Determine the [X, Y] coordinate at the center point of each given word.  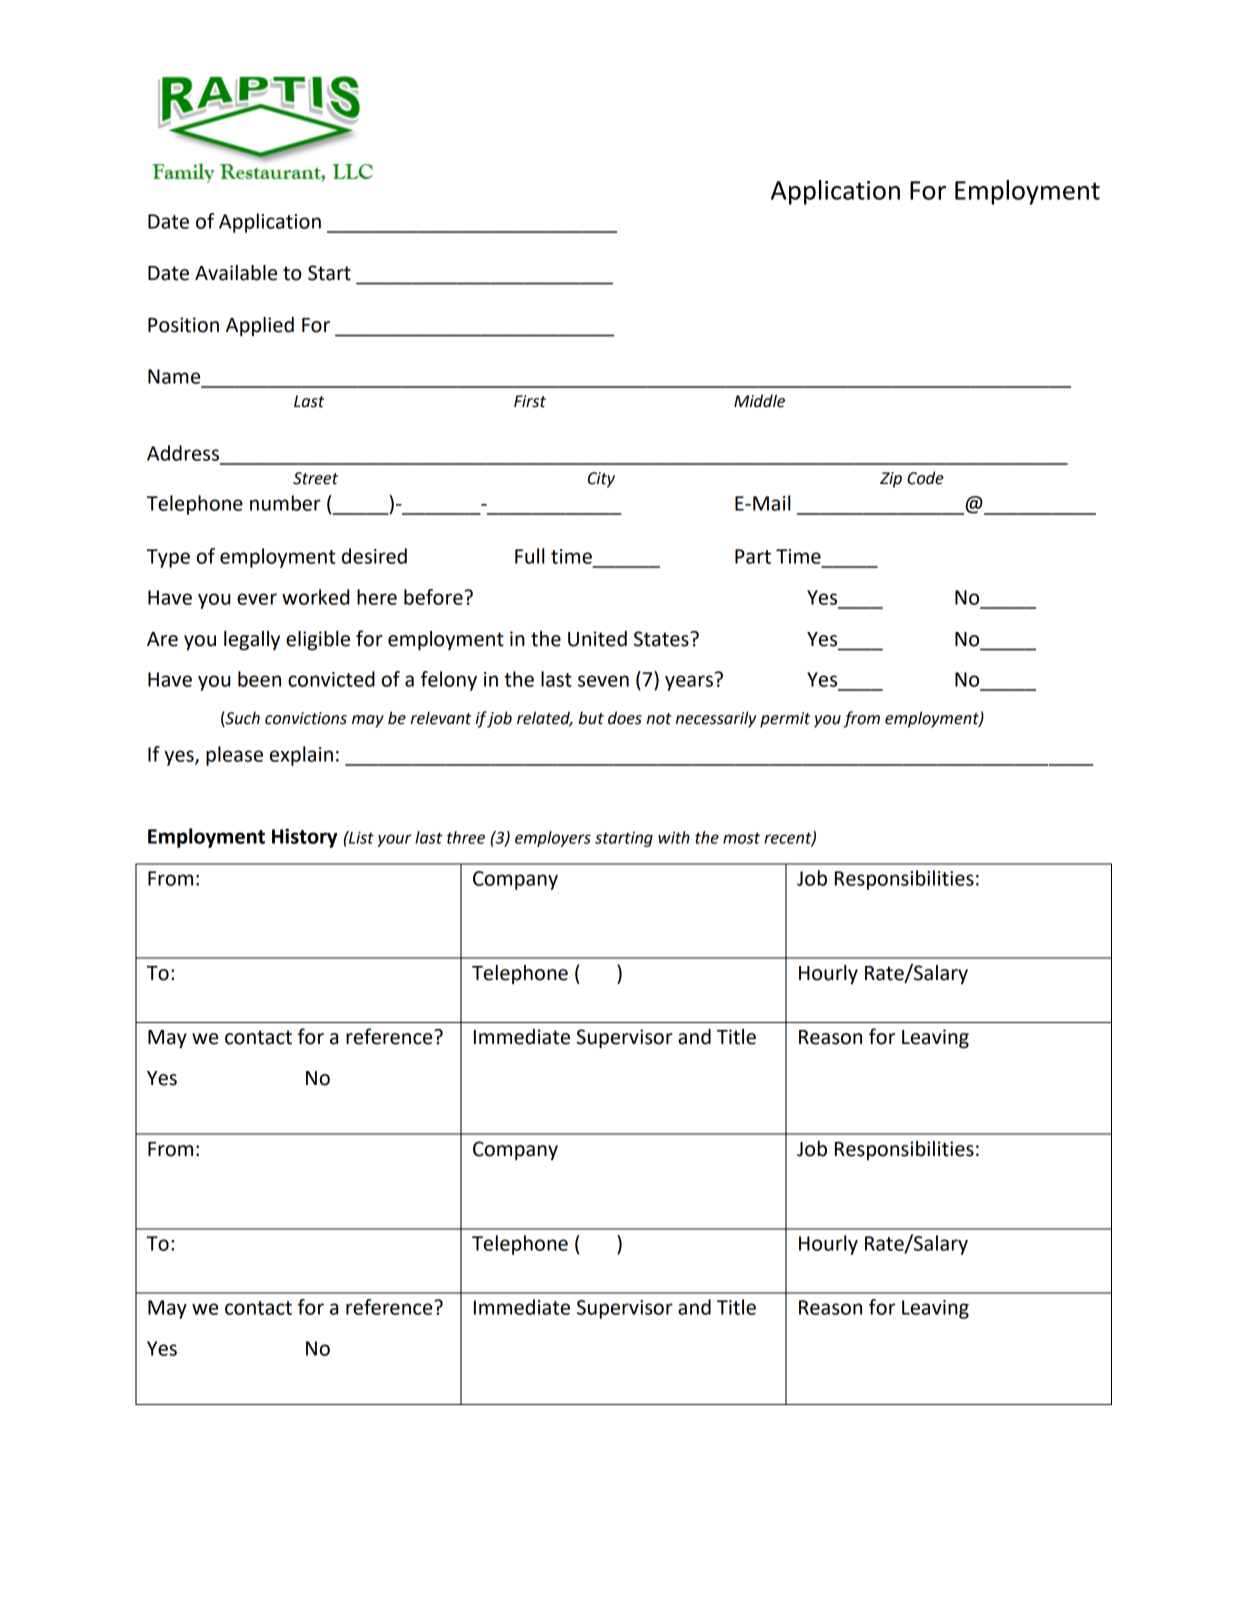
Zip [891, 480]
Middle [759, 401]
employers [553, 839]
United [597, 639]
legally [252, 641]
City [601, 480]
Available [236, 273]
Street [315, 478]
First [530, 401]
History [305, 838]
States [662, 639]
